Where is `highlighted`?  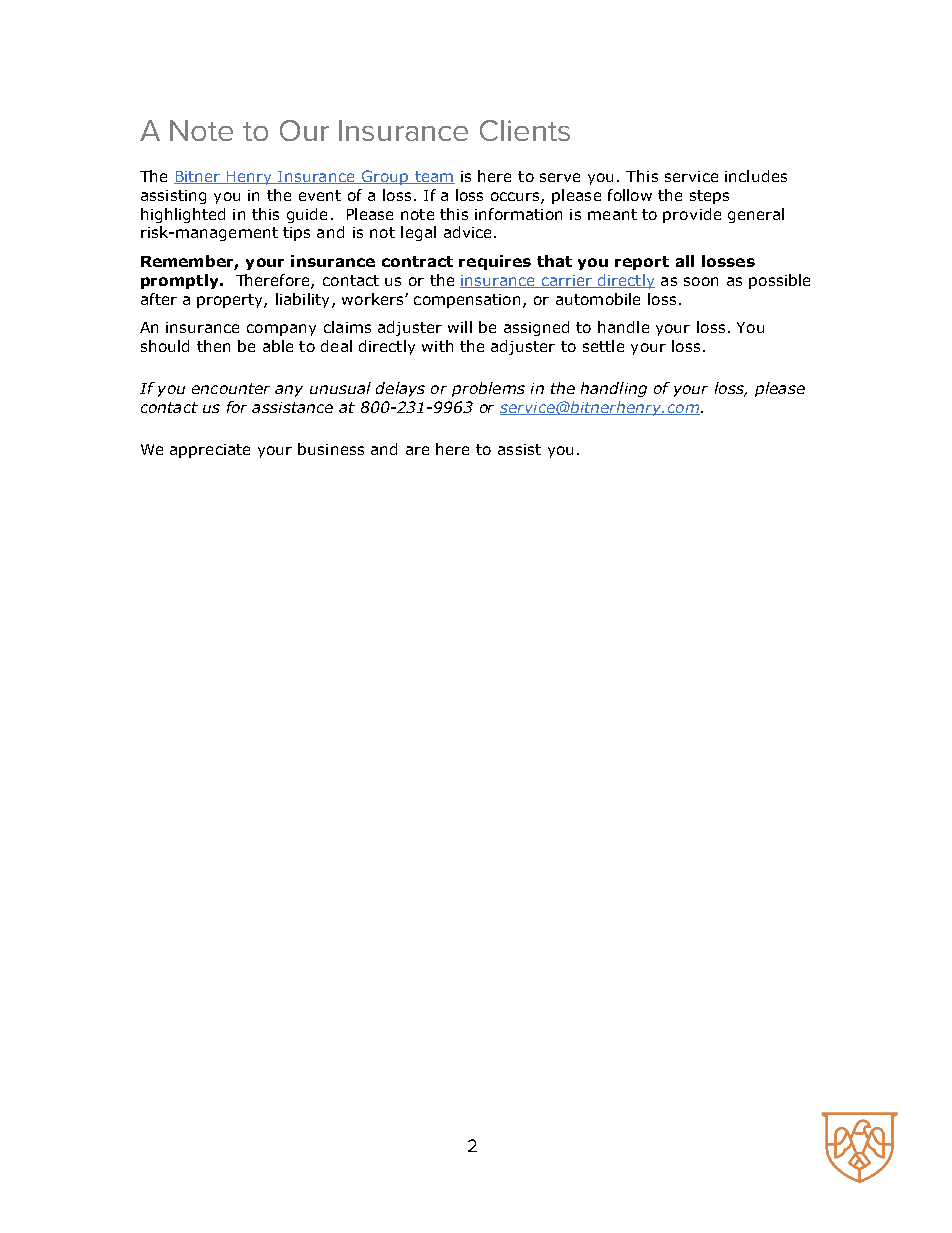 highlighted is located at coordinates (183, 215).
